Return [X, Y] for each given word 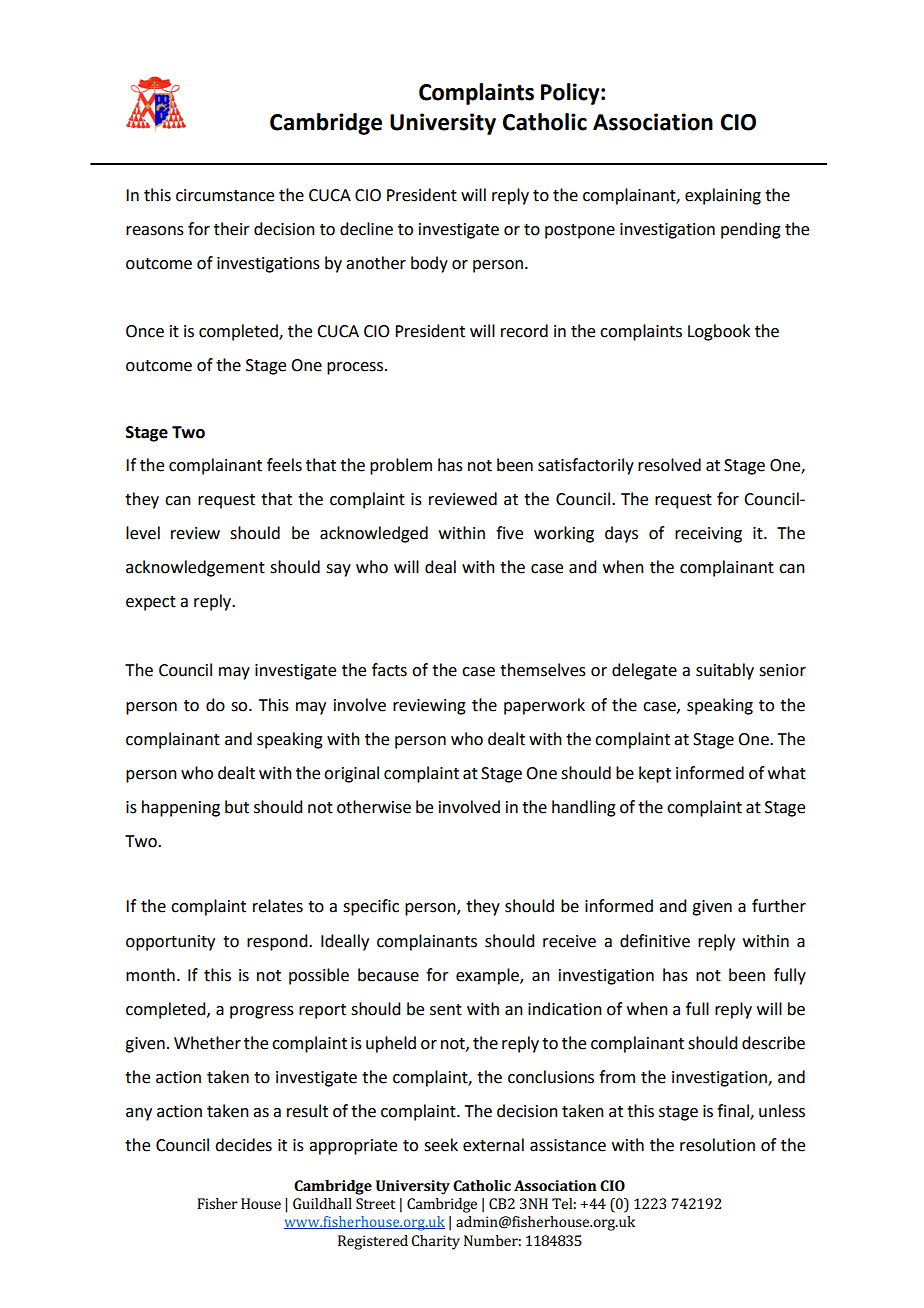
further [779, 906]
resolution [717, 1145]
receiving [708, 535]
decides [243, 1145]
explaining [723, 196]
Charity [435, 1242]
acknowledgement [195, 568]
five [509, 533]
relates [278, 906]
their [232, 229]
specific [371, 907]
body [429, 264]
